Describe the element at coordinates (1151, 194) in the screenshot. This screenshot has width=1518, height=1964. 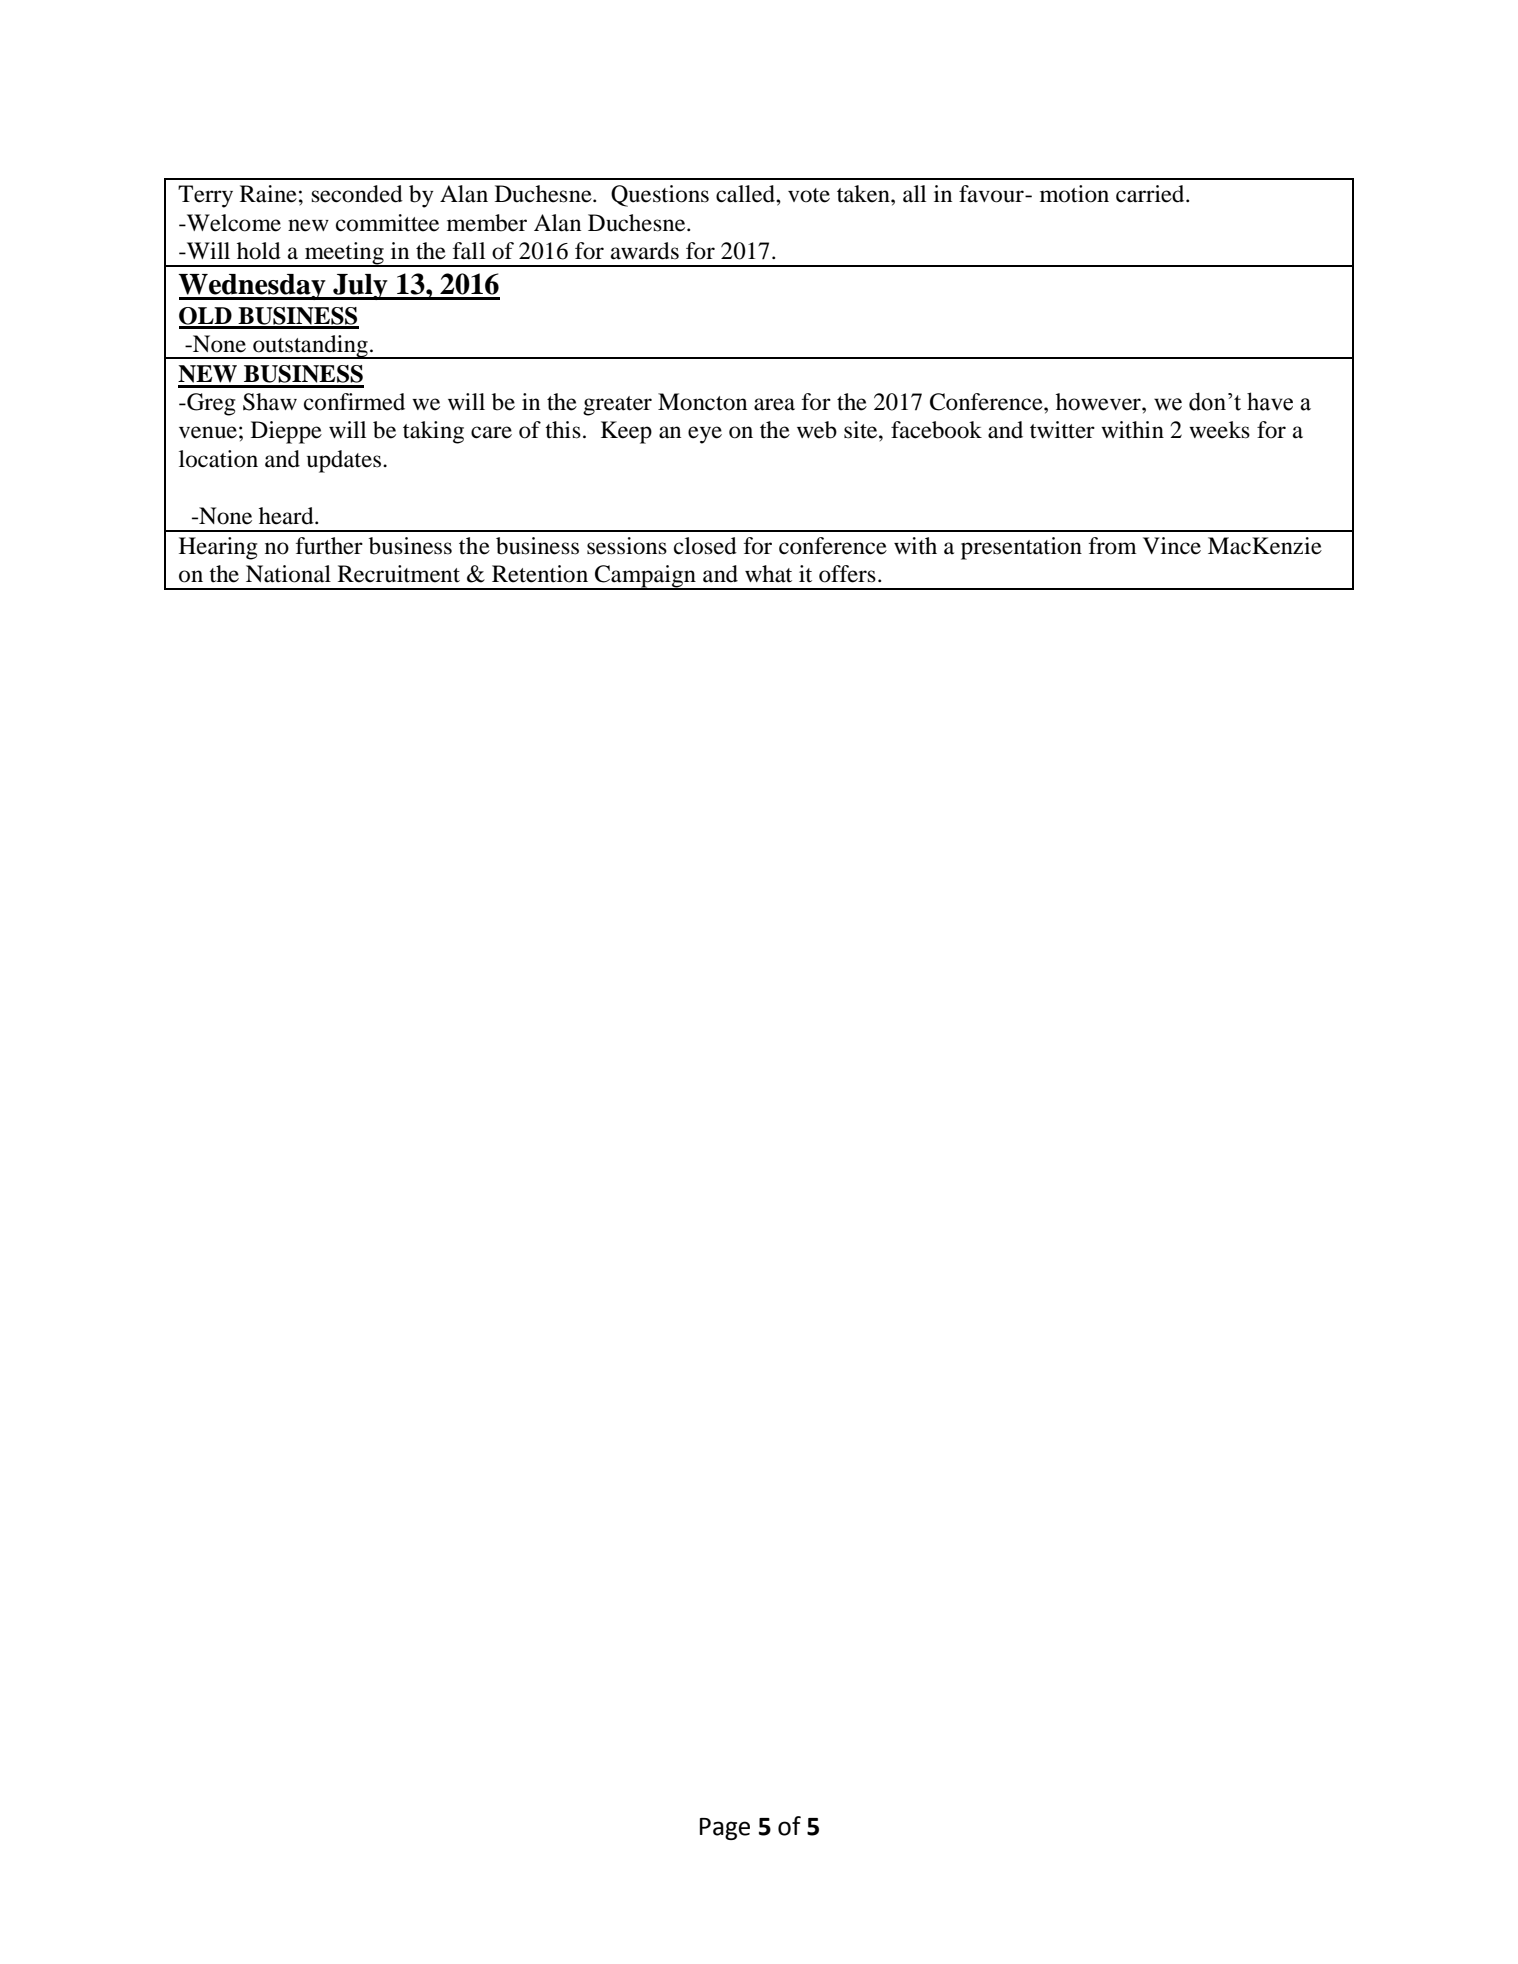
I see `carried` at that location.
